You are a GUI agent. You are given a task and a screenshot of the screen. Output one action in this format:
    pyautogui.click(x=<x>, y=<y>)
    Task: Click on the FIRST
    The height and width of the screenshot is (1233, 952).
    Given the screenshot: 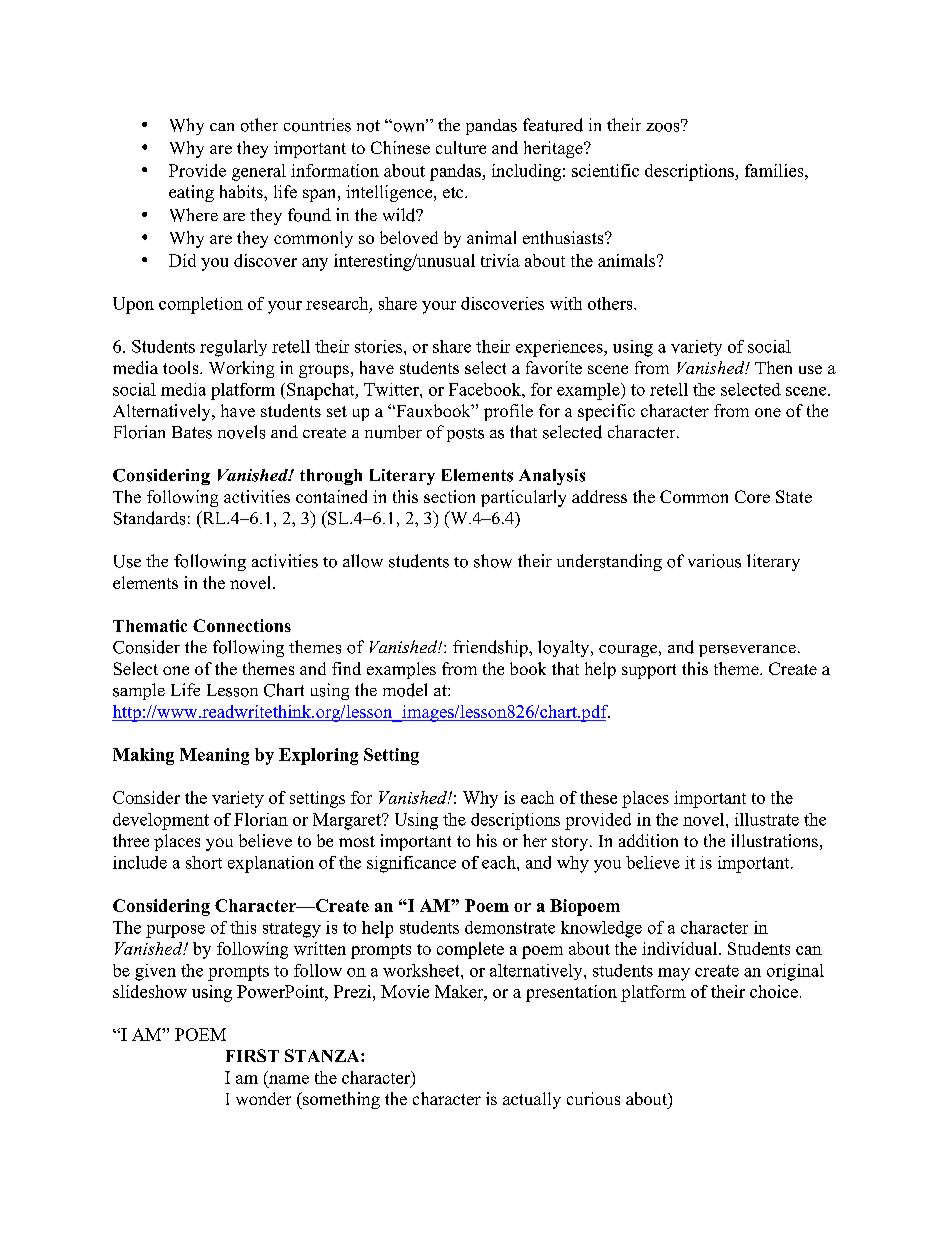 What is the action you would take?
    pyautogui.click(x=252, y=1055)
